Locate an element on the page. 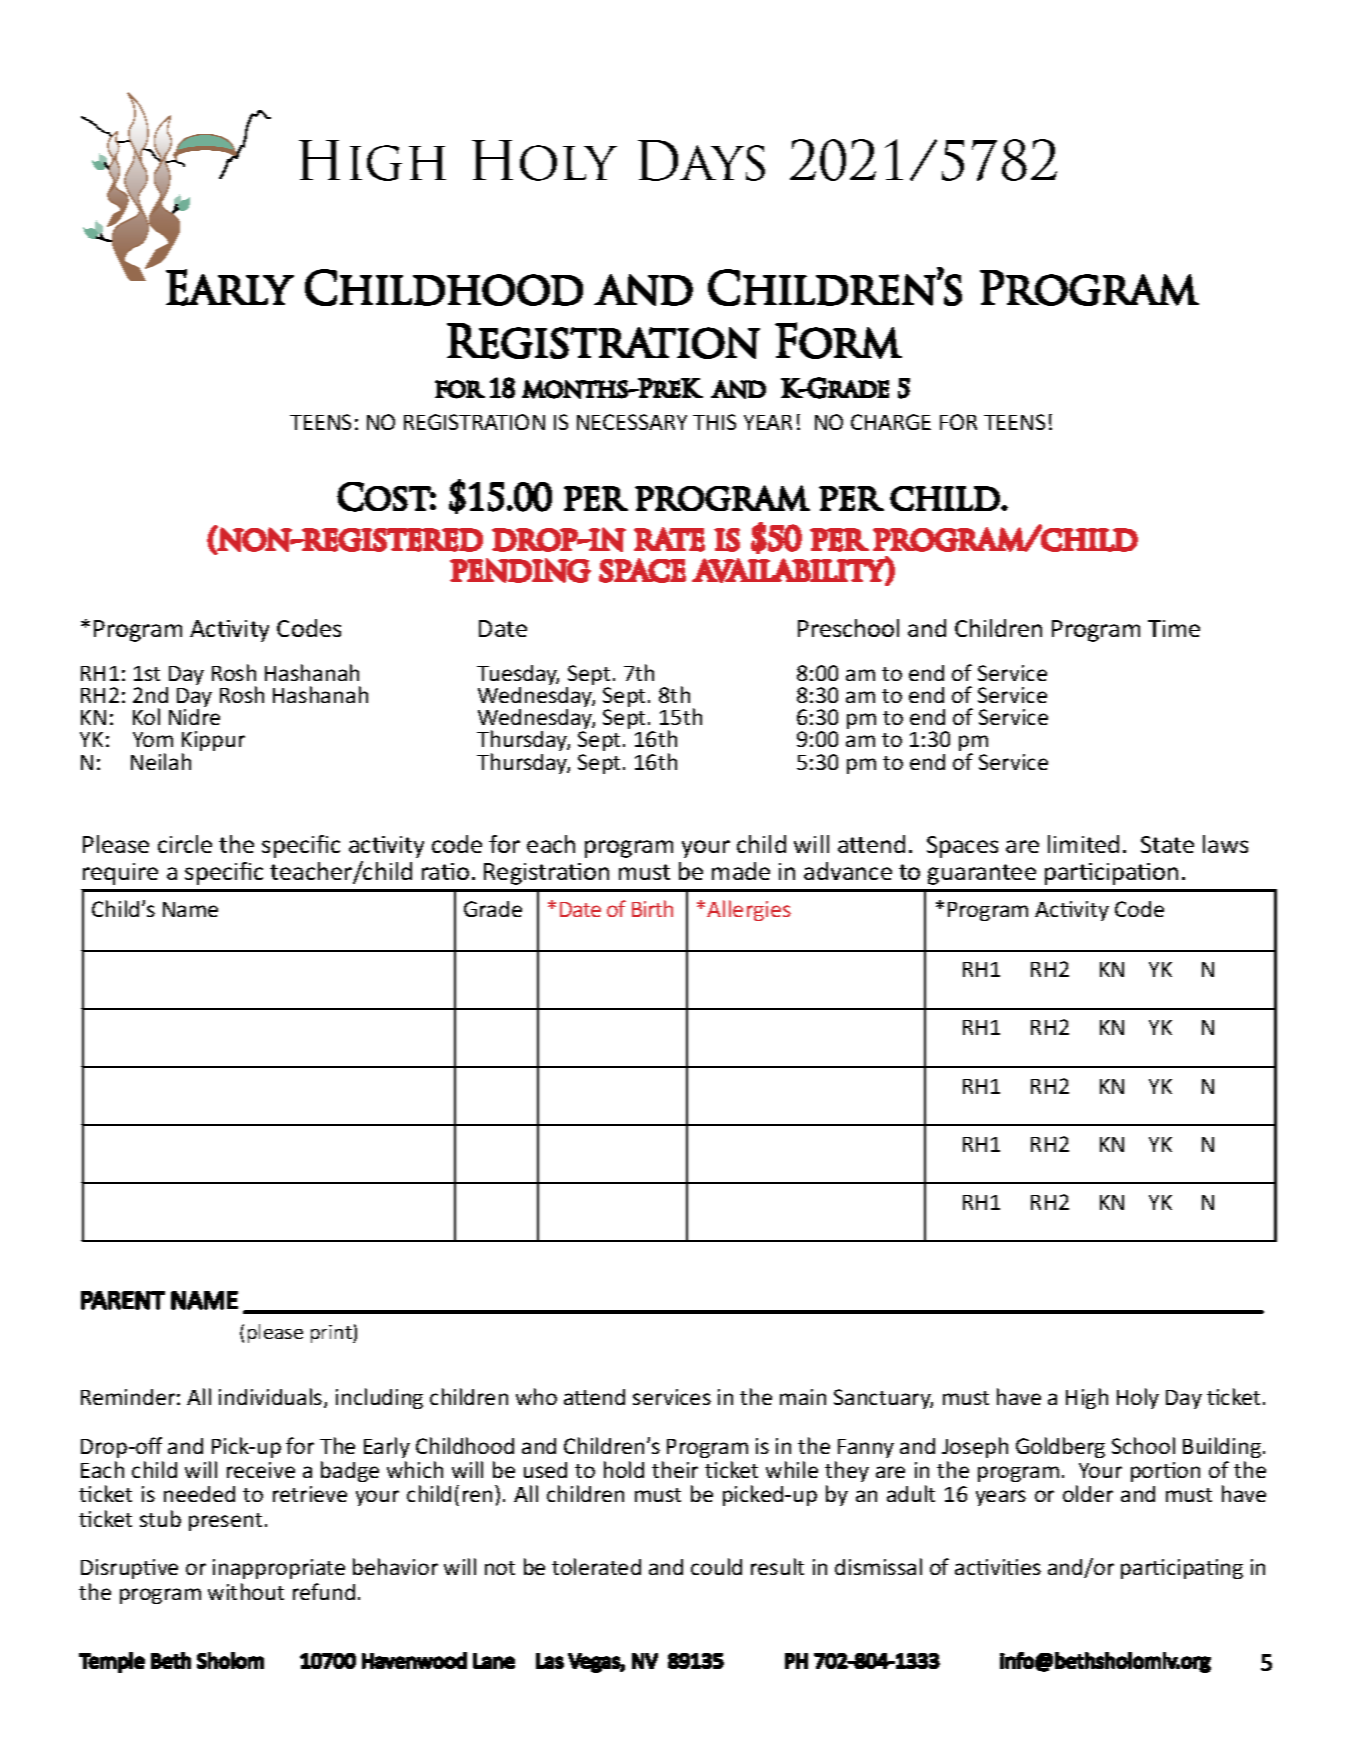 The width and height of the page is (1354, 1752). Goldberg is located at coordinates (1060, 1447).
